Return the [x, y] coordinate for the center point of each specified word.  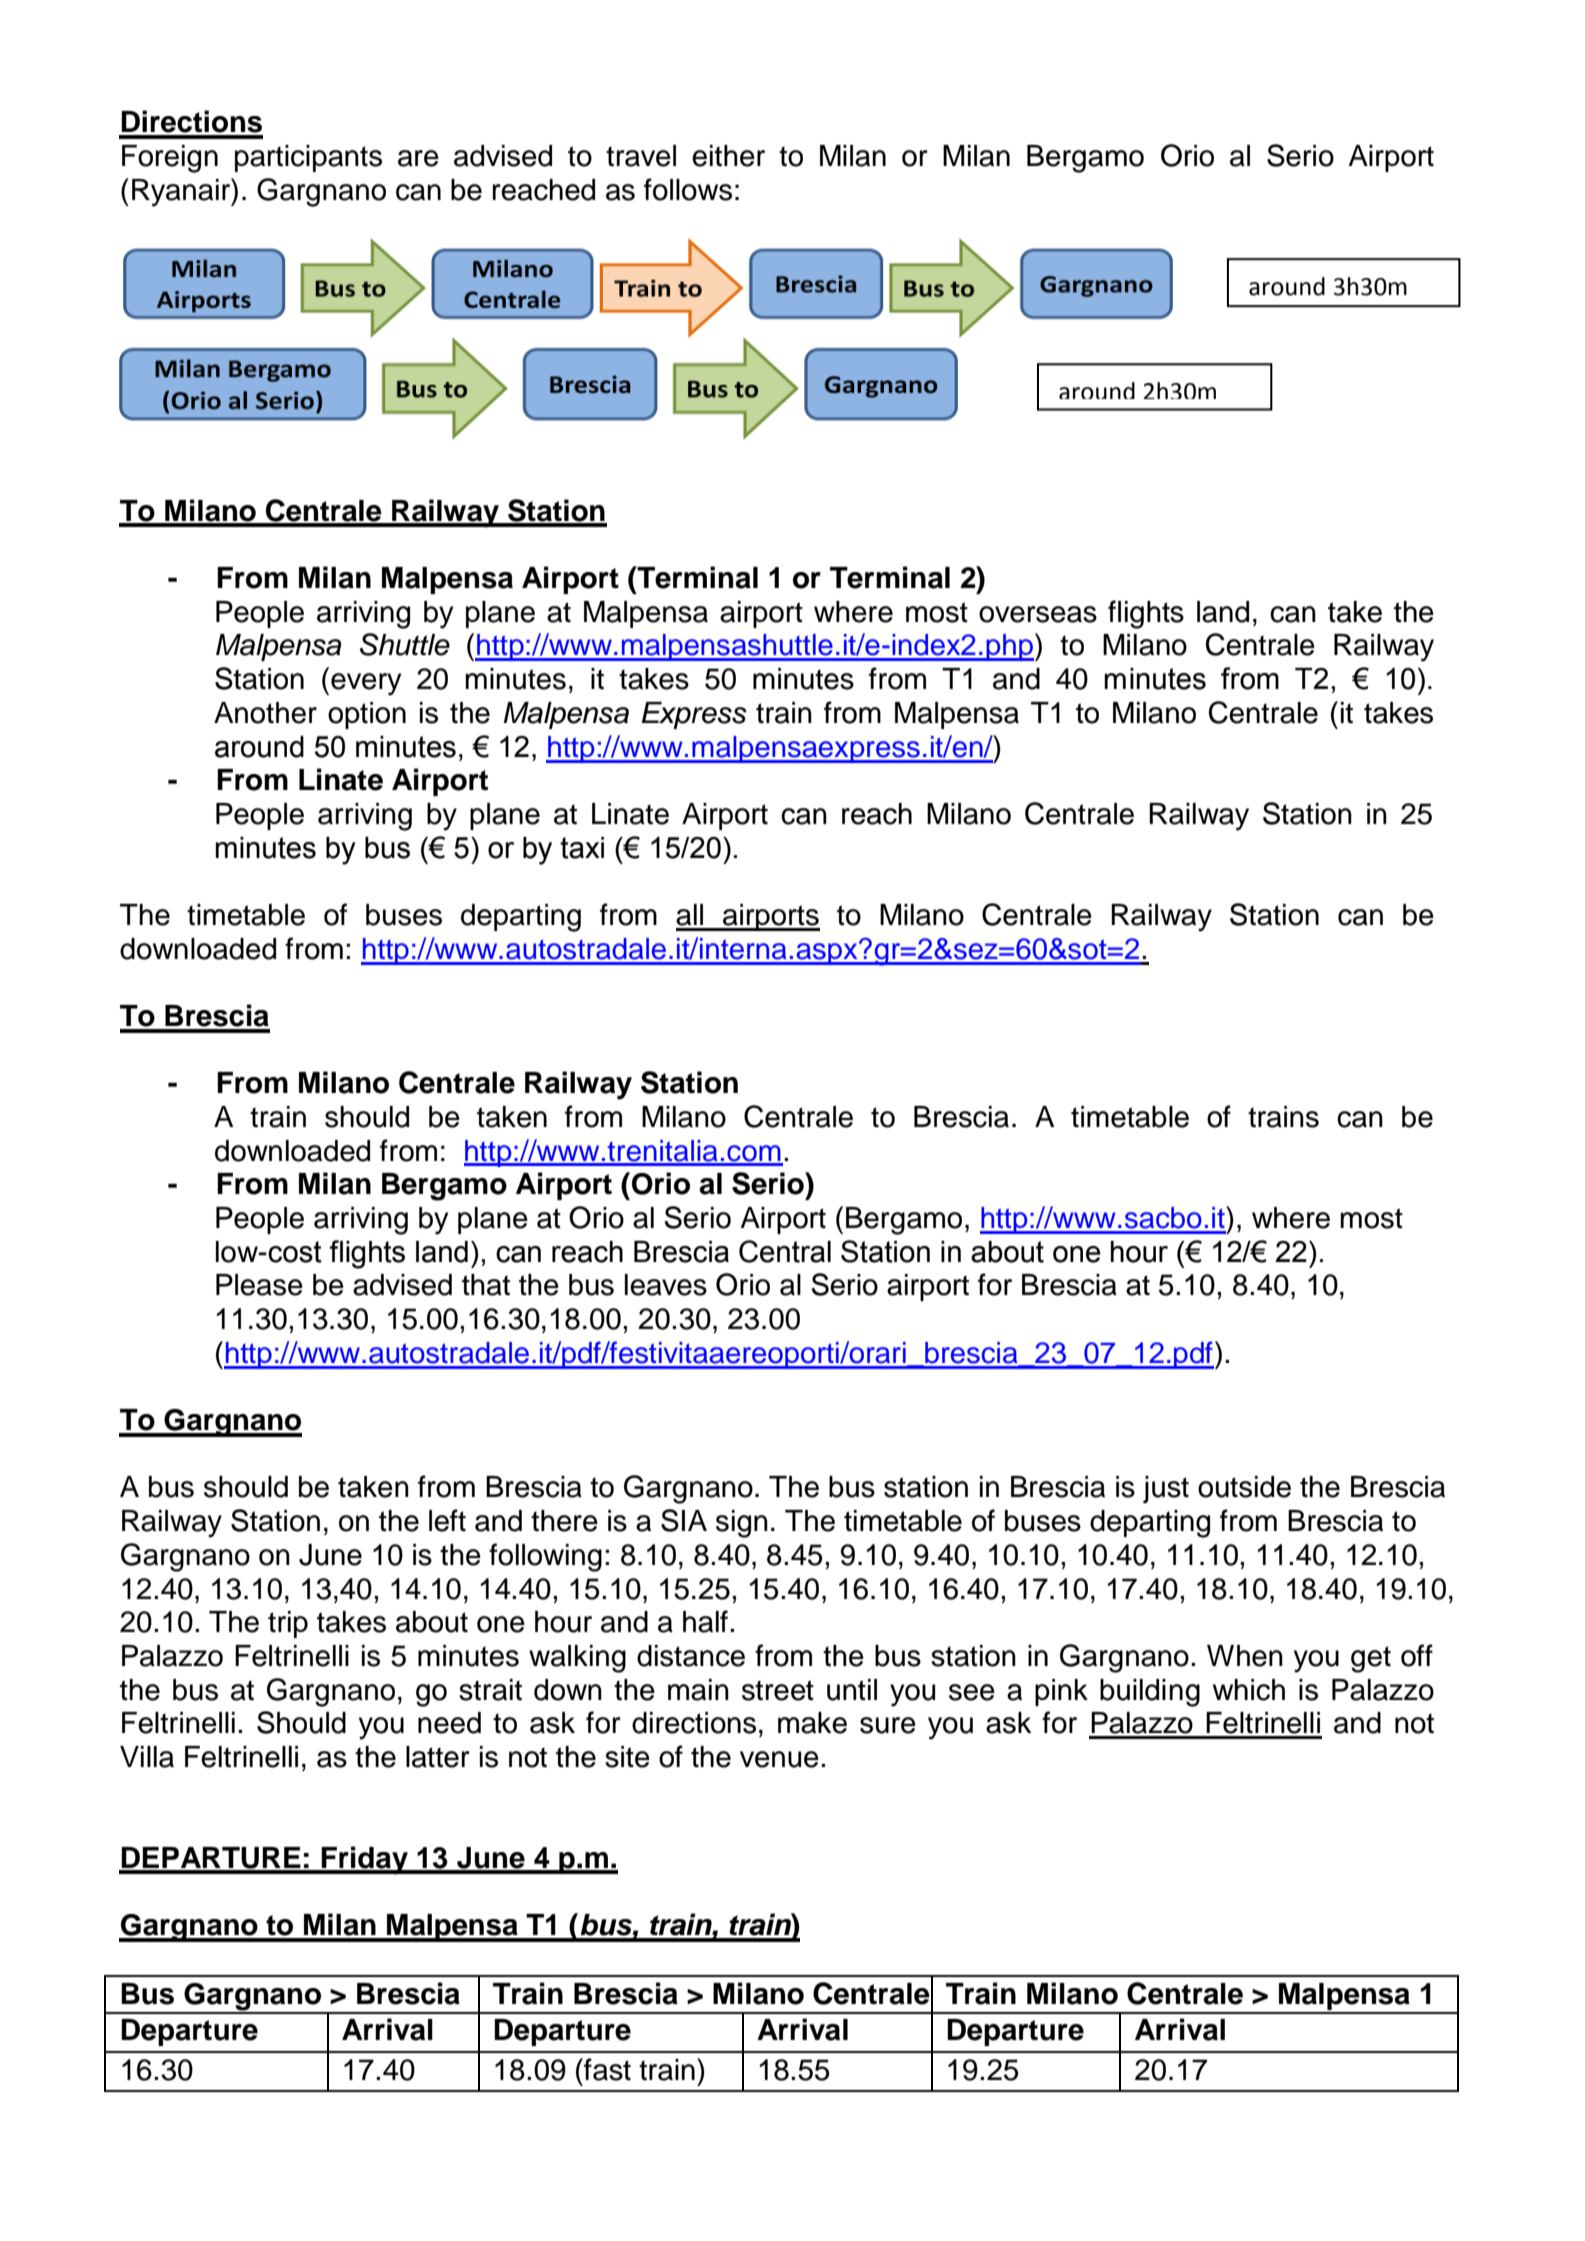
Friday [365, 1860]
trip [288, 1624]
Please [259, 1285]
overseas [1038, 614]
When [1245, 1656]
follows [688, 189]
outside [1244, 1487]
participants [308, 158]
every [366, 684]
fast [606, 2069]
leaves [666, 1285]
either [728, 156]
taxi [582, 848]
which [1249, 1690]
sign [742, 1524]
